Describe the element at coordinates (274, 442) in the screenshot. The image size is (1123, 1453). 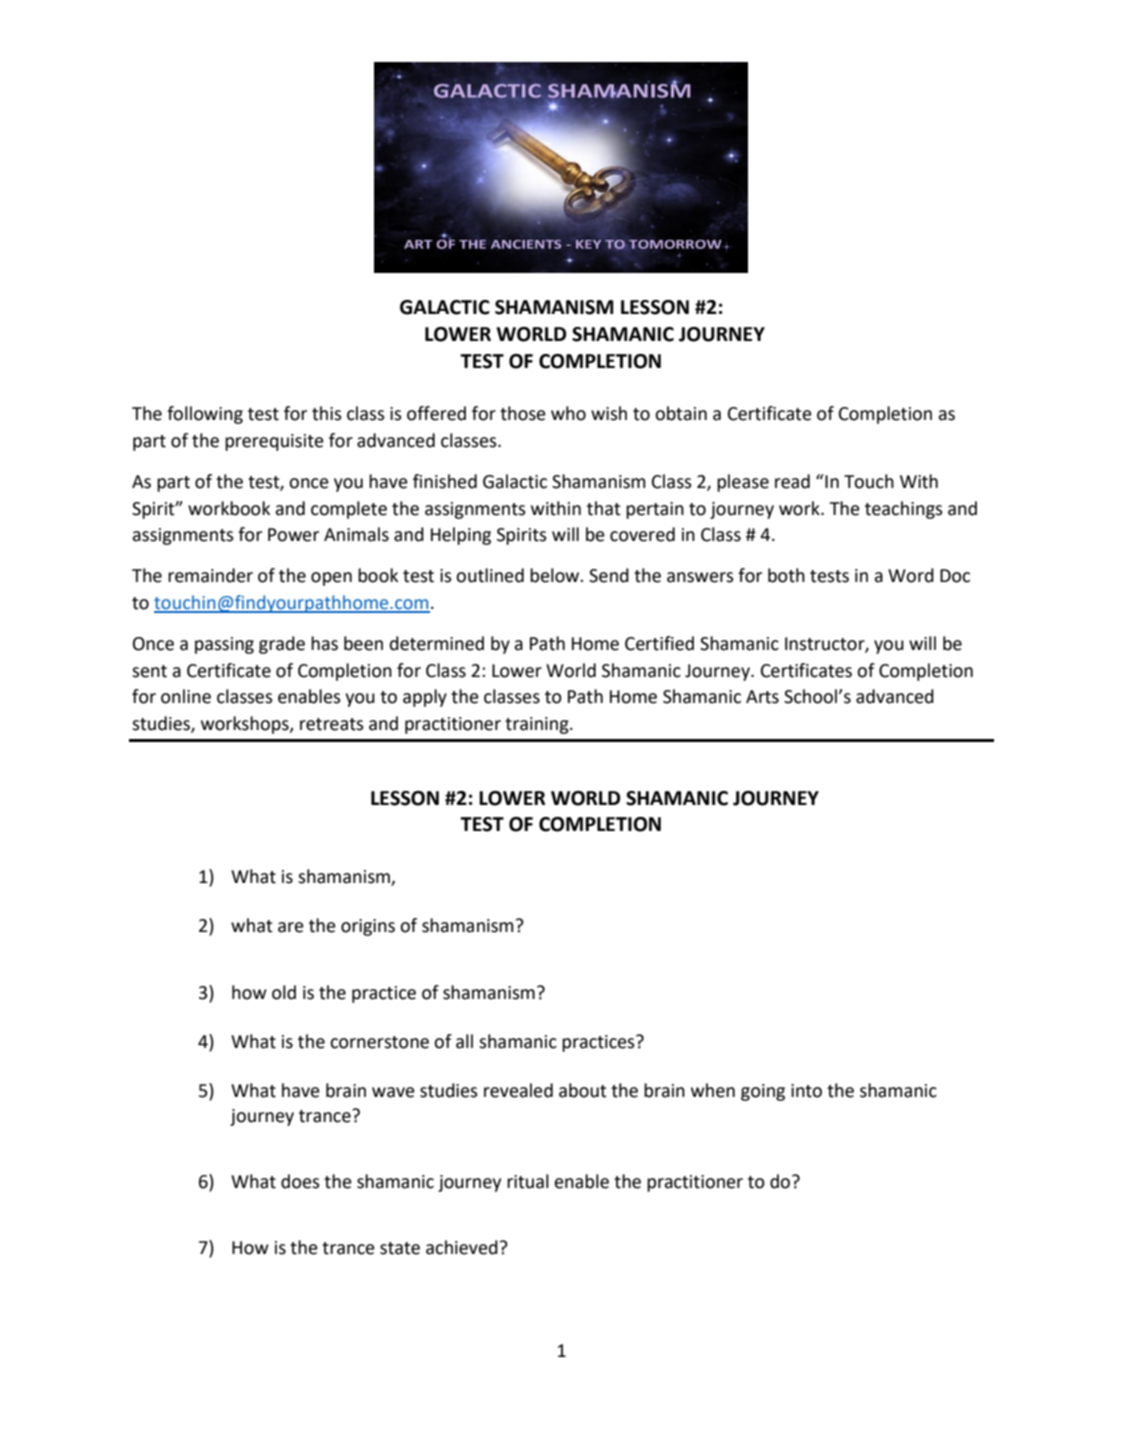
I see `prerequisite` at that location.
